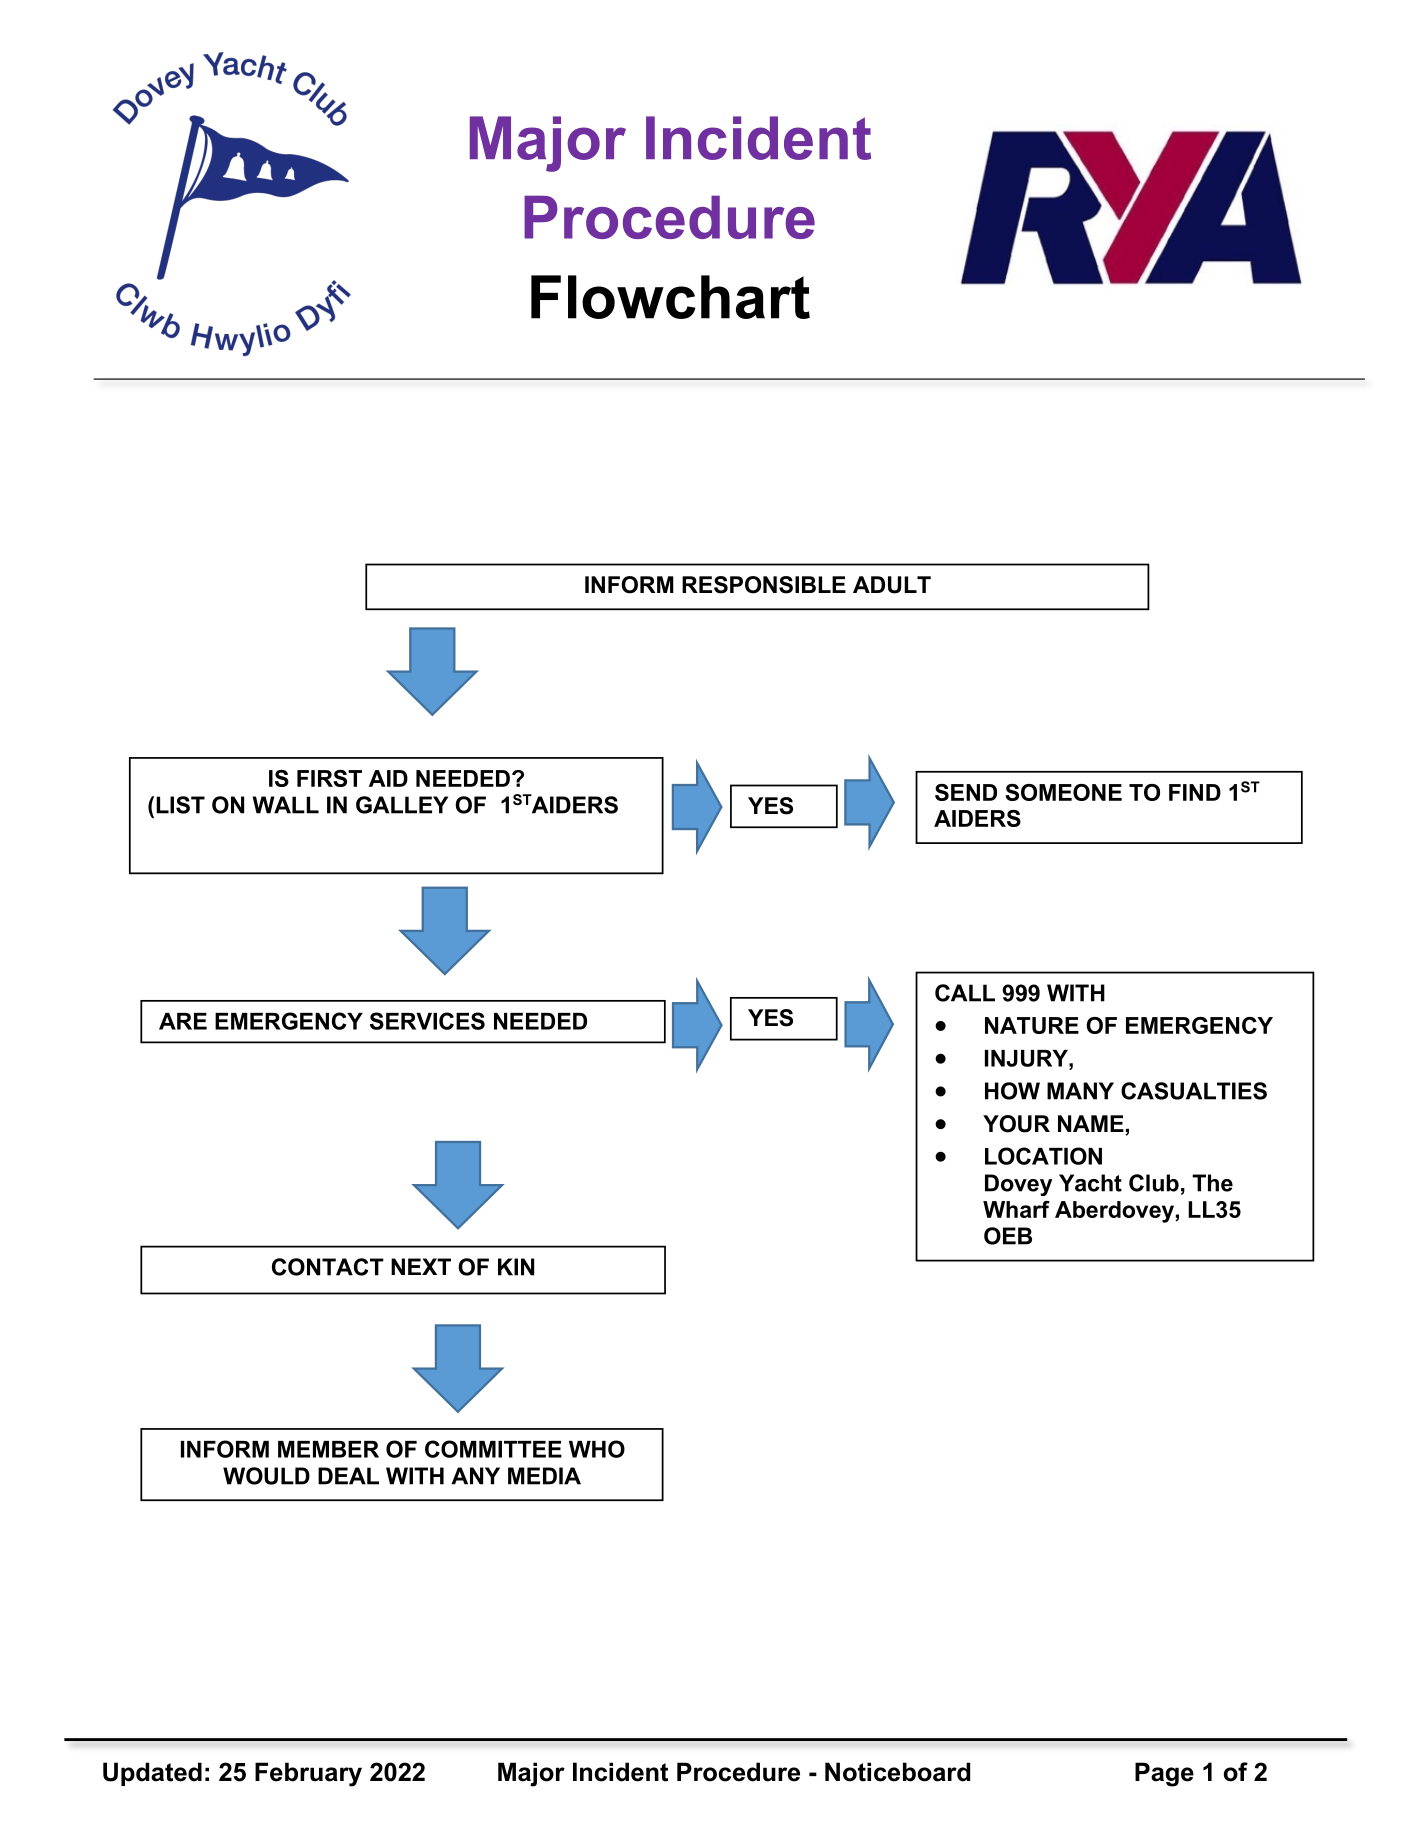 The height and width of the image is (1828, 1412). I want to click on WOULD, so click(266, 1476).
